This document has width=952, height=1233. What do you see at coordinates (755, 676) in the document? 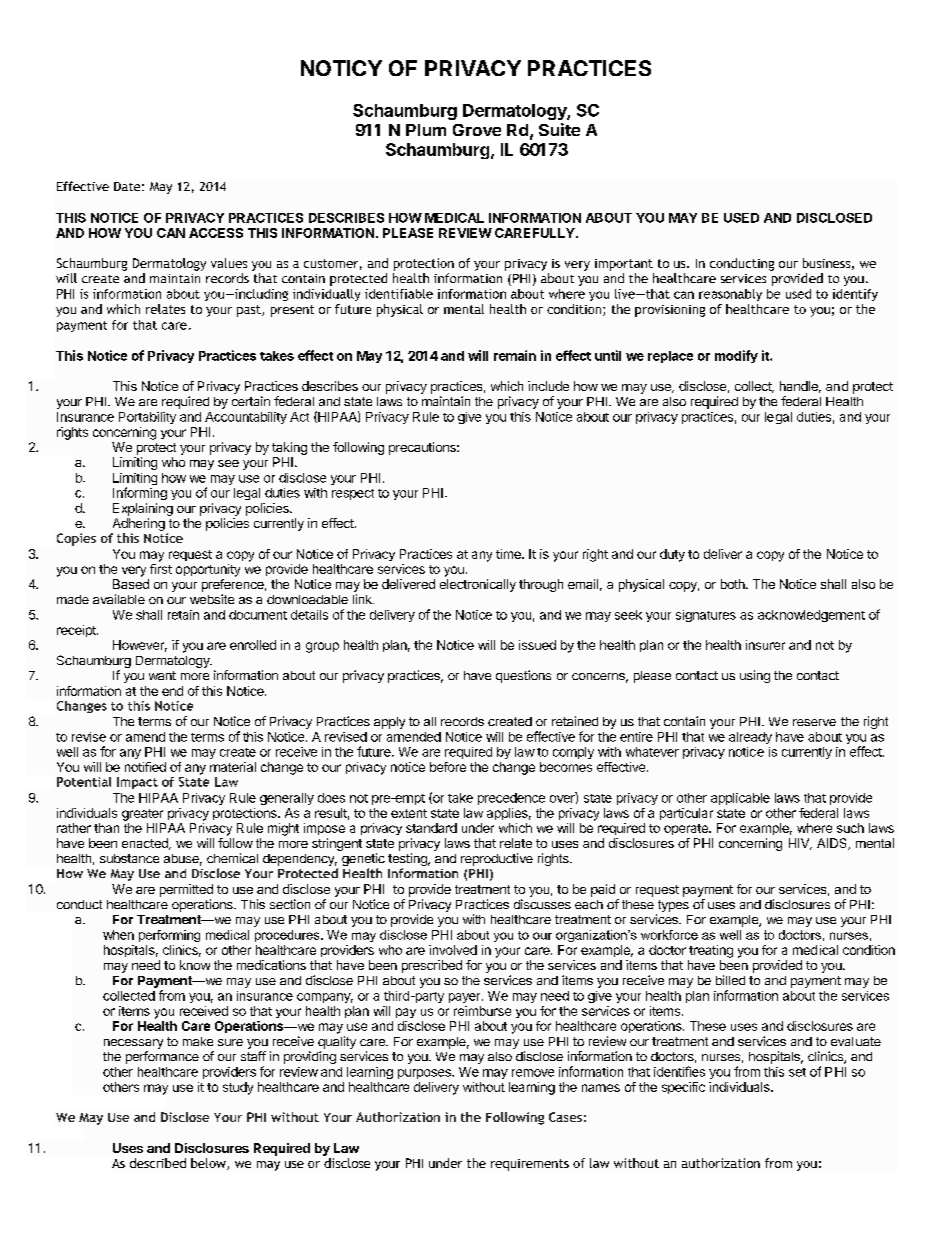
I see `using` at bounding box center [755, 676].
